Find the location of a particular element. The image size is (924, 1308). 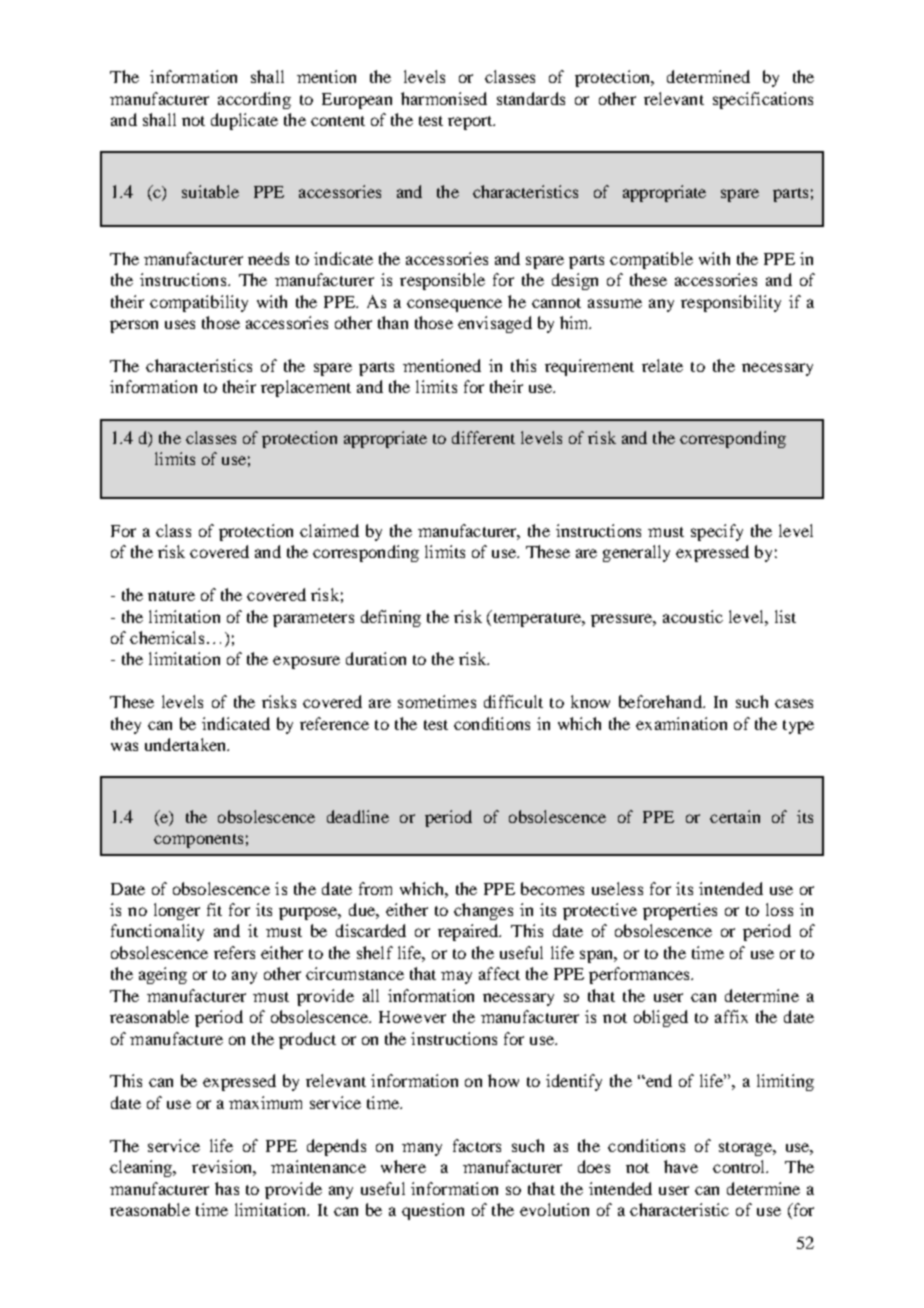

has is located at coordinates (227, 1188).
